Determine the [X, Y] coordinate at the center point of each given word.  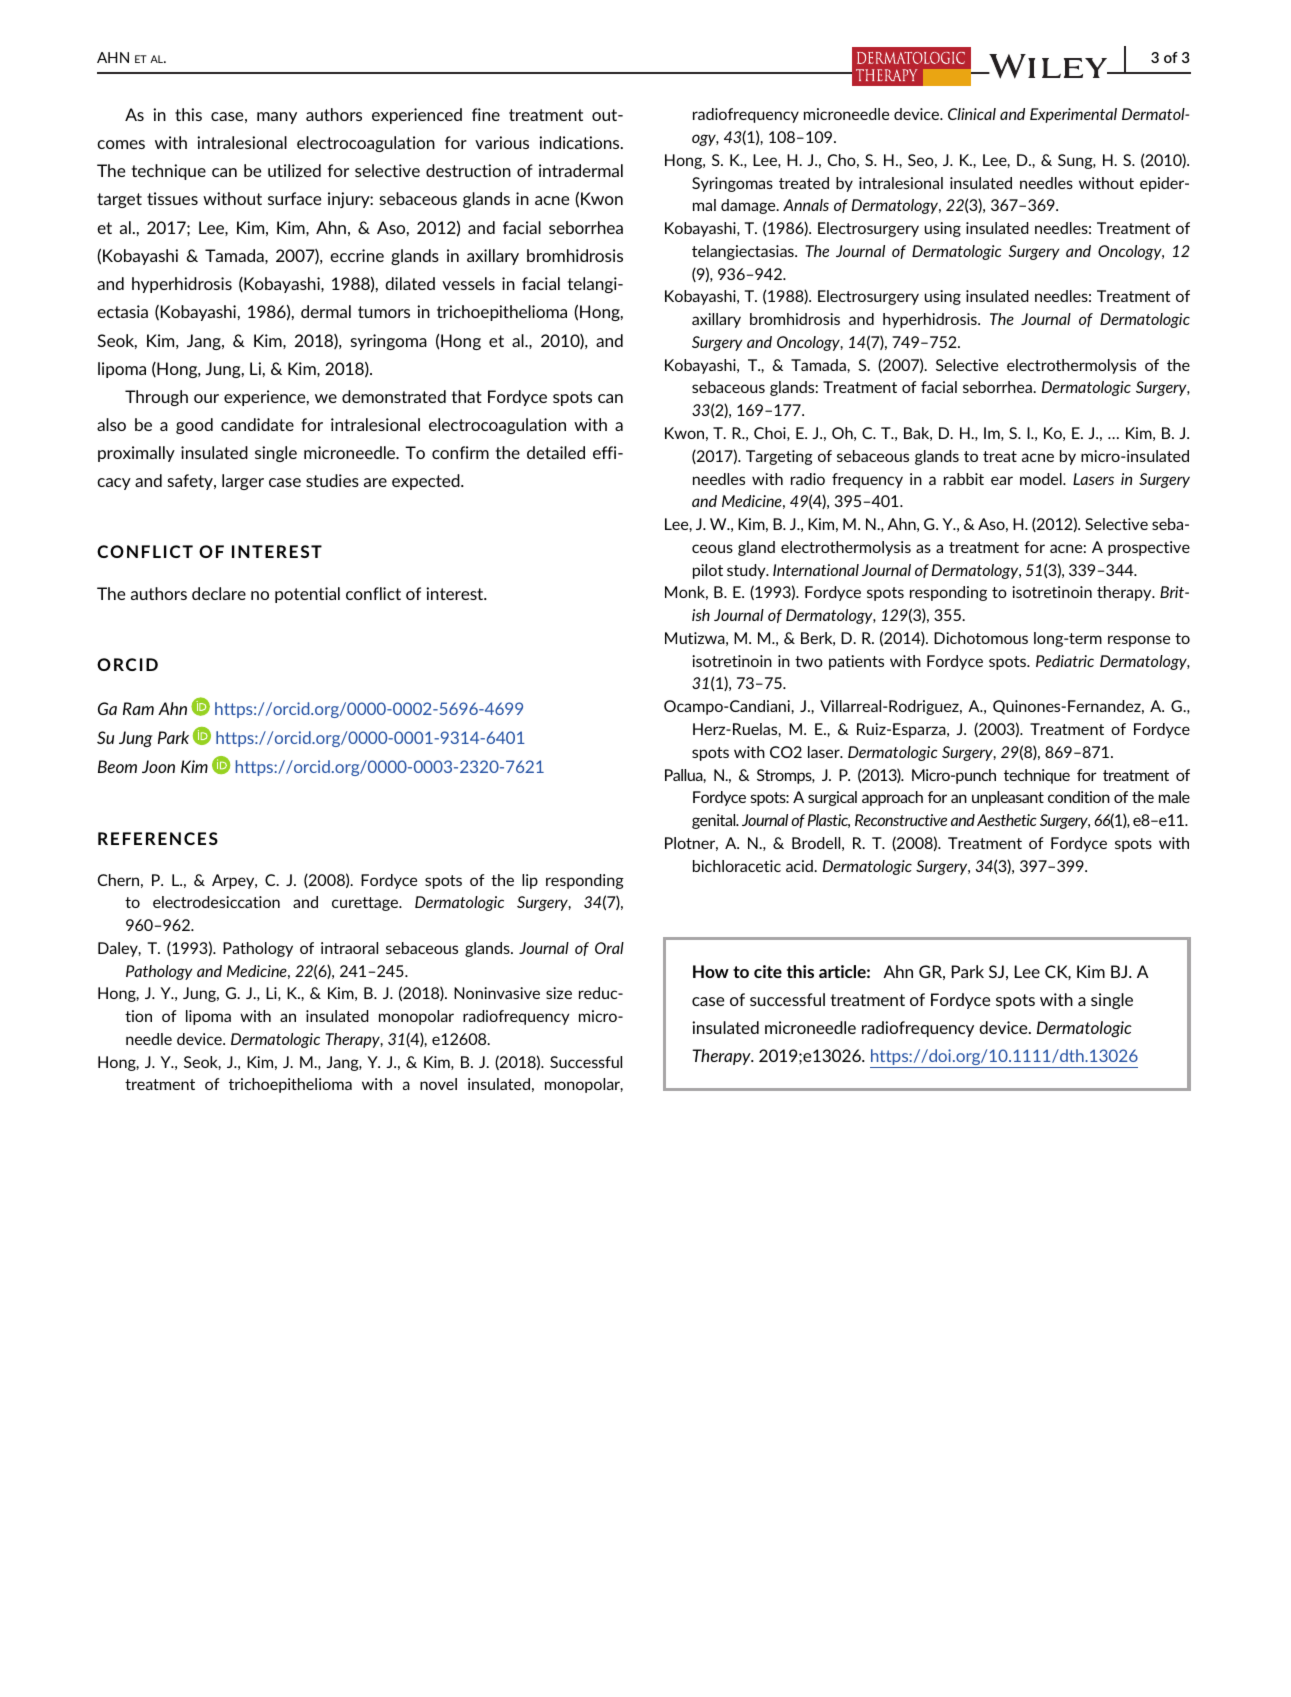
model [1042, 479]
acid [800, 866]
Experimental [1073, 115]
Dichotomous [981, 638]
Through [156, 398]
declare [219, 593]
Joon [158, 766]
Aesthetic [1007, 820]
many [277, 118]
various [502, 142]
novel [438, 1084]
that [467, 396]
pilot [708, 571]
